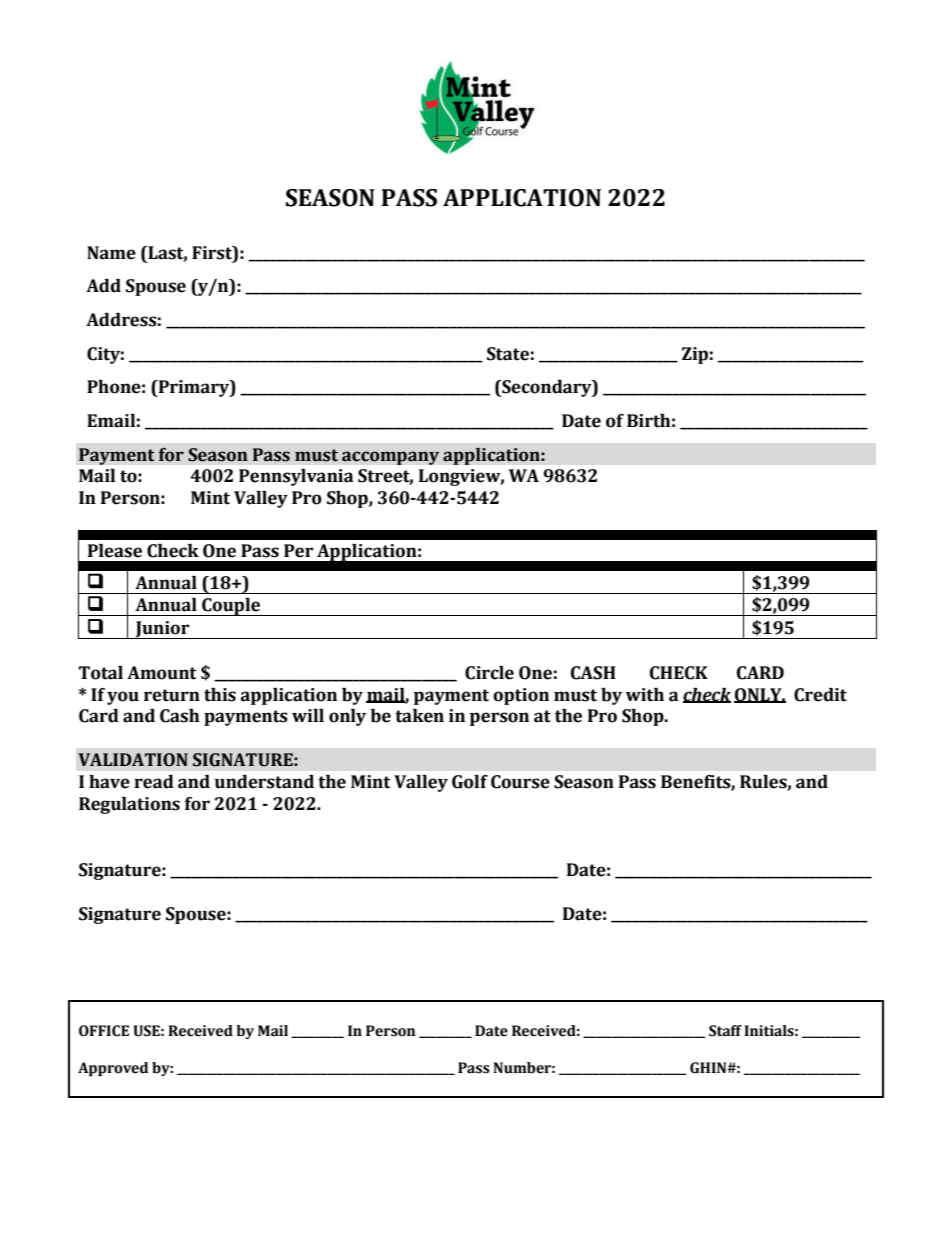  Describe the element at coordinates (520, 782) in the page. I see `Course` at that location.
